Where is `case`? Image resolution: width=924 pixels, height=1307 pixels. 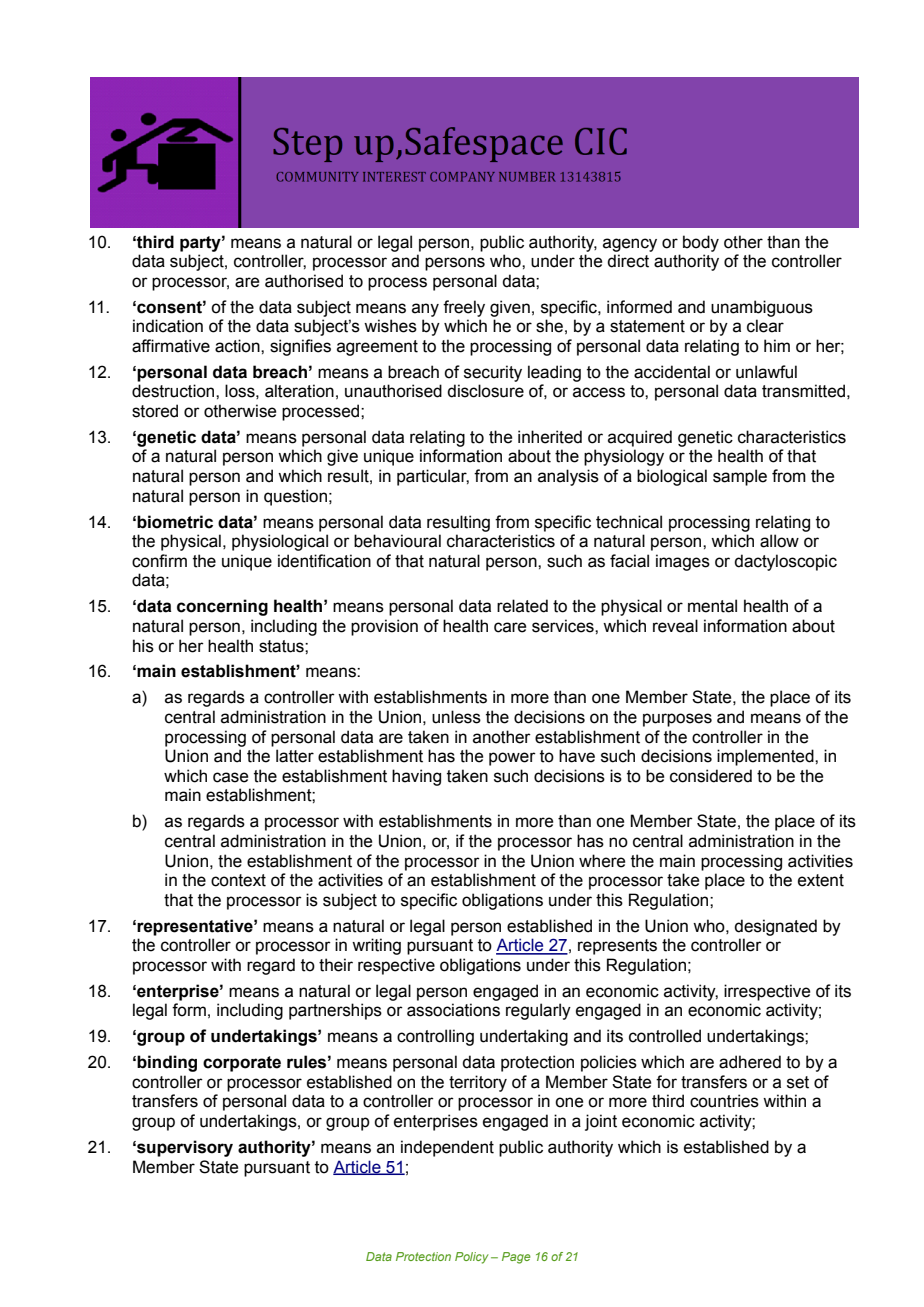 case is located at coordinates (230, 777).
